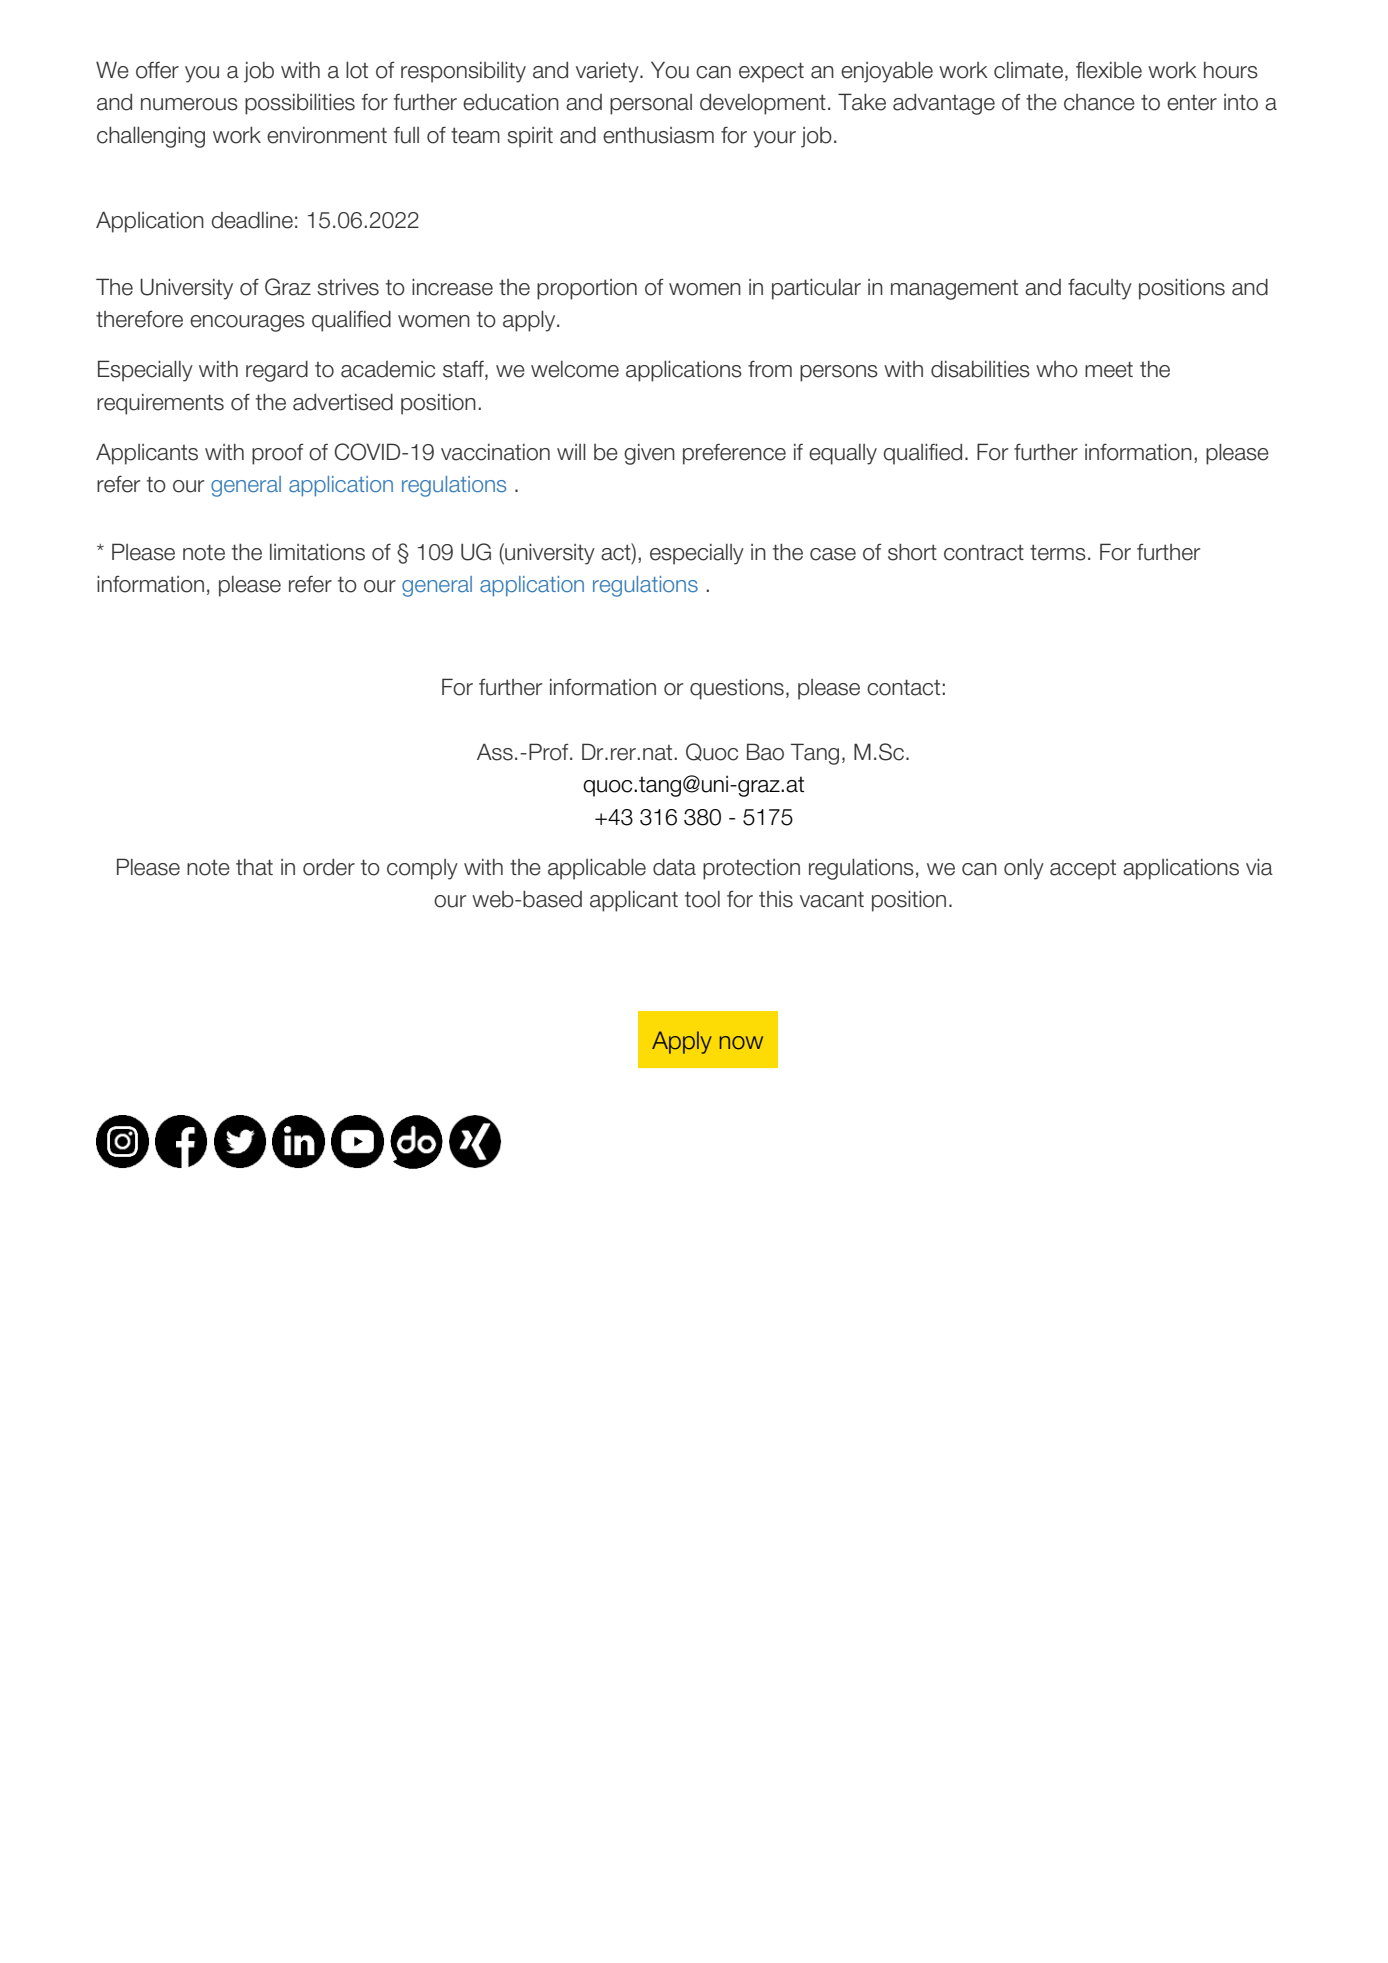 The height and width of the screenshot is (1963, 1388). What do you see at coordinates (1058, 552) in the screenshot?
I see `terms` at bounding box center [1058, 552].
